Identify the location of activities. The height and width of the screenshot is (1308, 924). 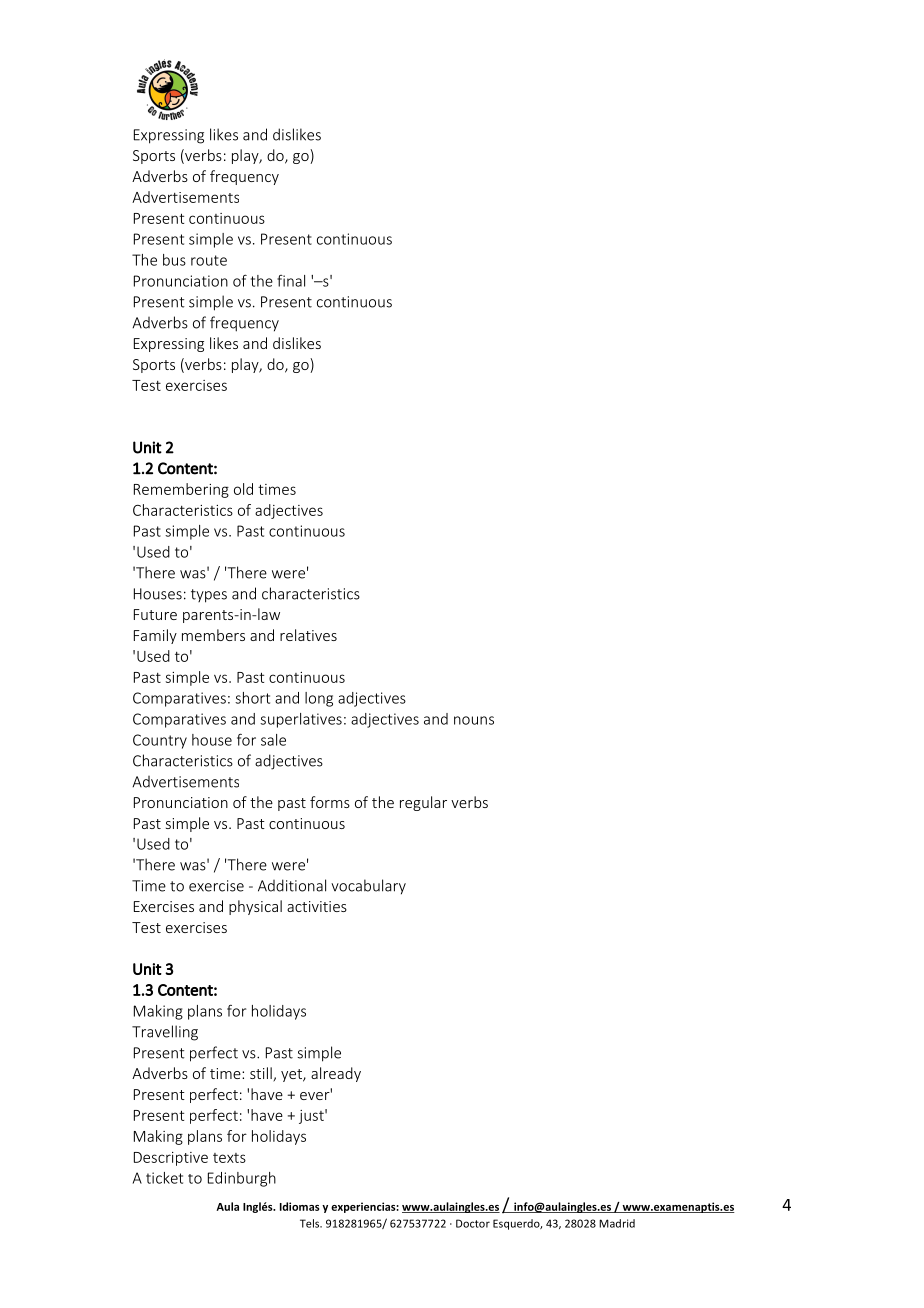
(317, 906).
